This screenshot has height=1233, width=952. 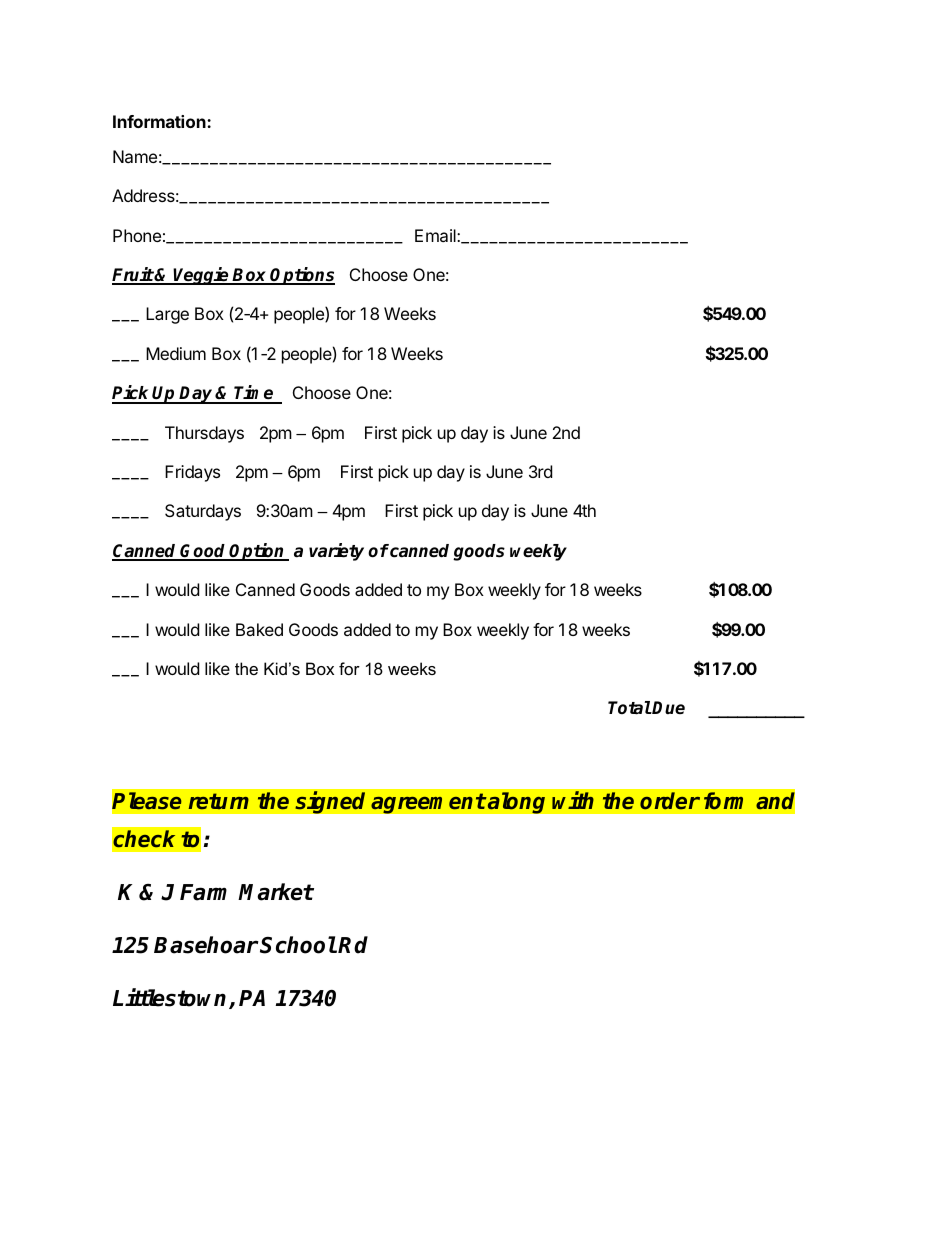 What do you see at coordinates (204, 434) in the screenshot?
I see `Thursdays` at bounding box center [204, 434].
